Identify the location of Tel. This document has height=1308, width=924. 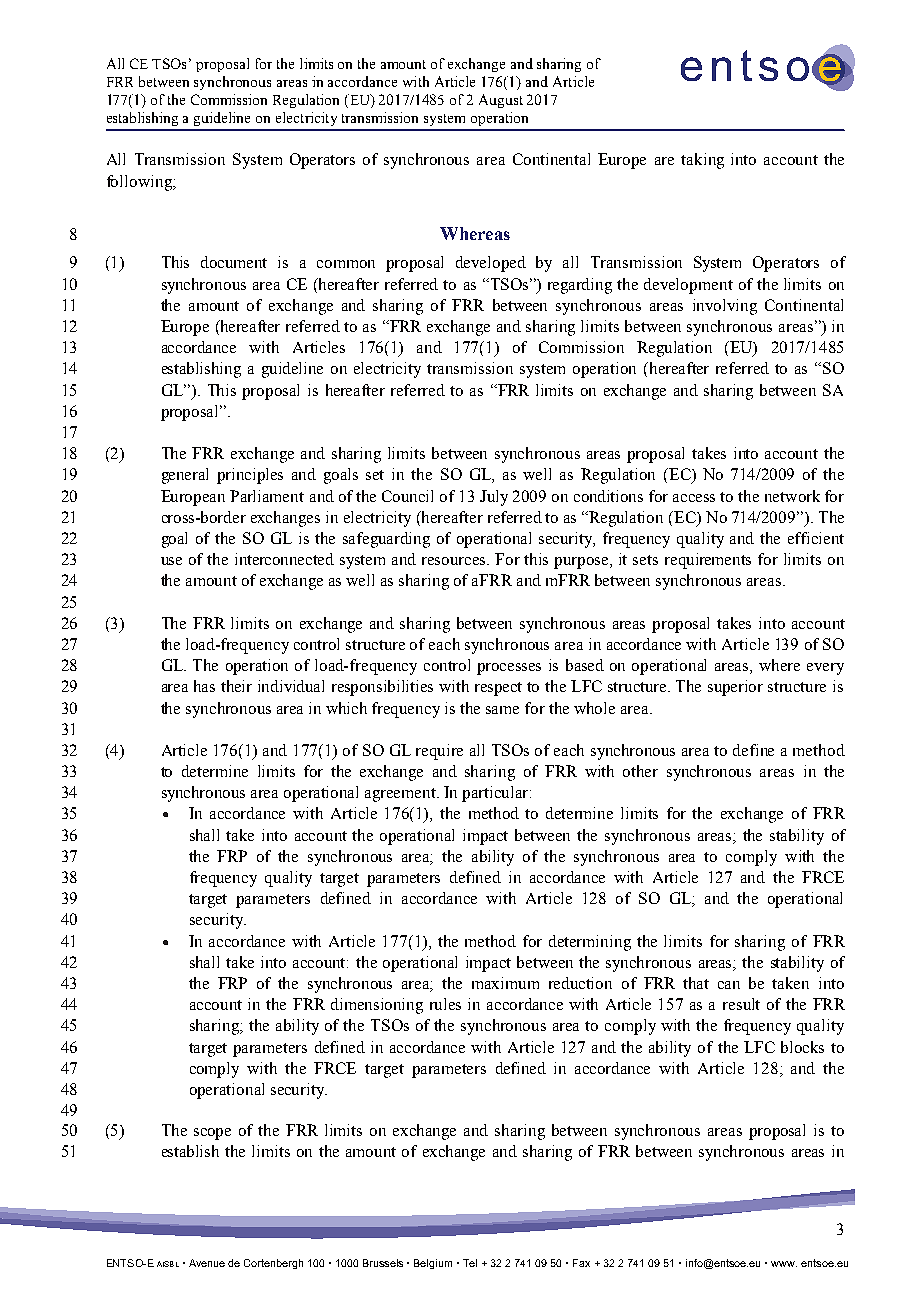
(470, 1263).
